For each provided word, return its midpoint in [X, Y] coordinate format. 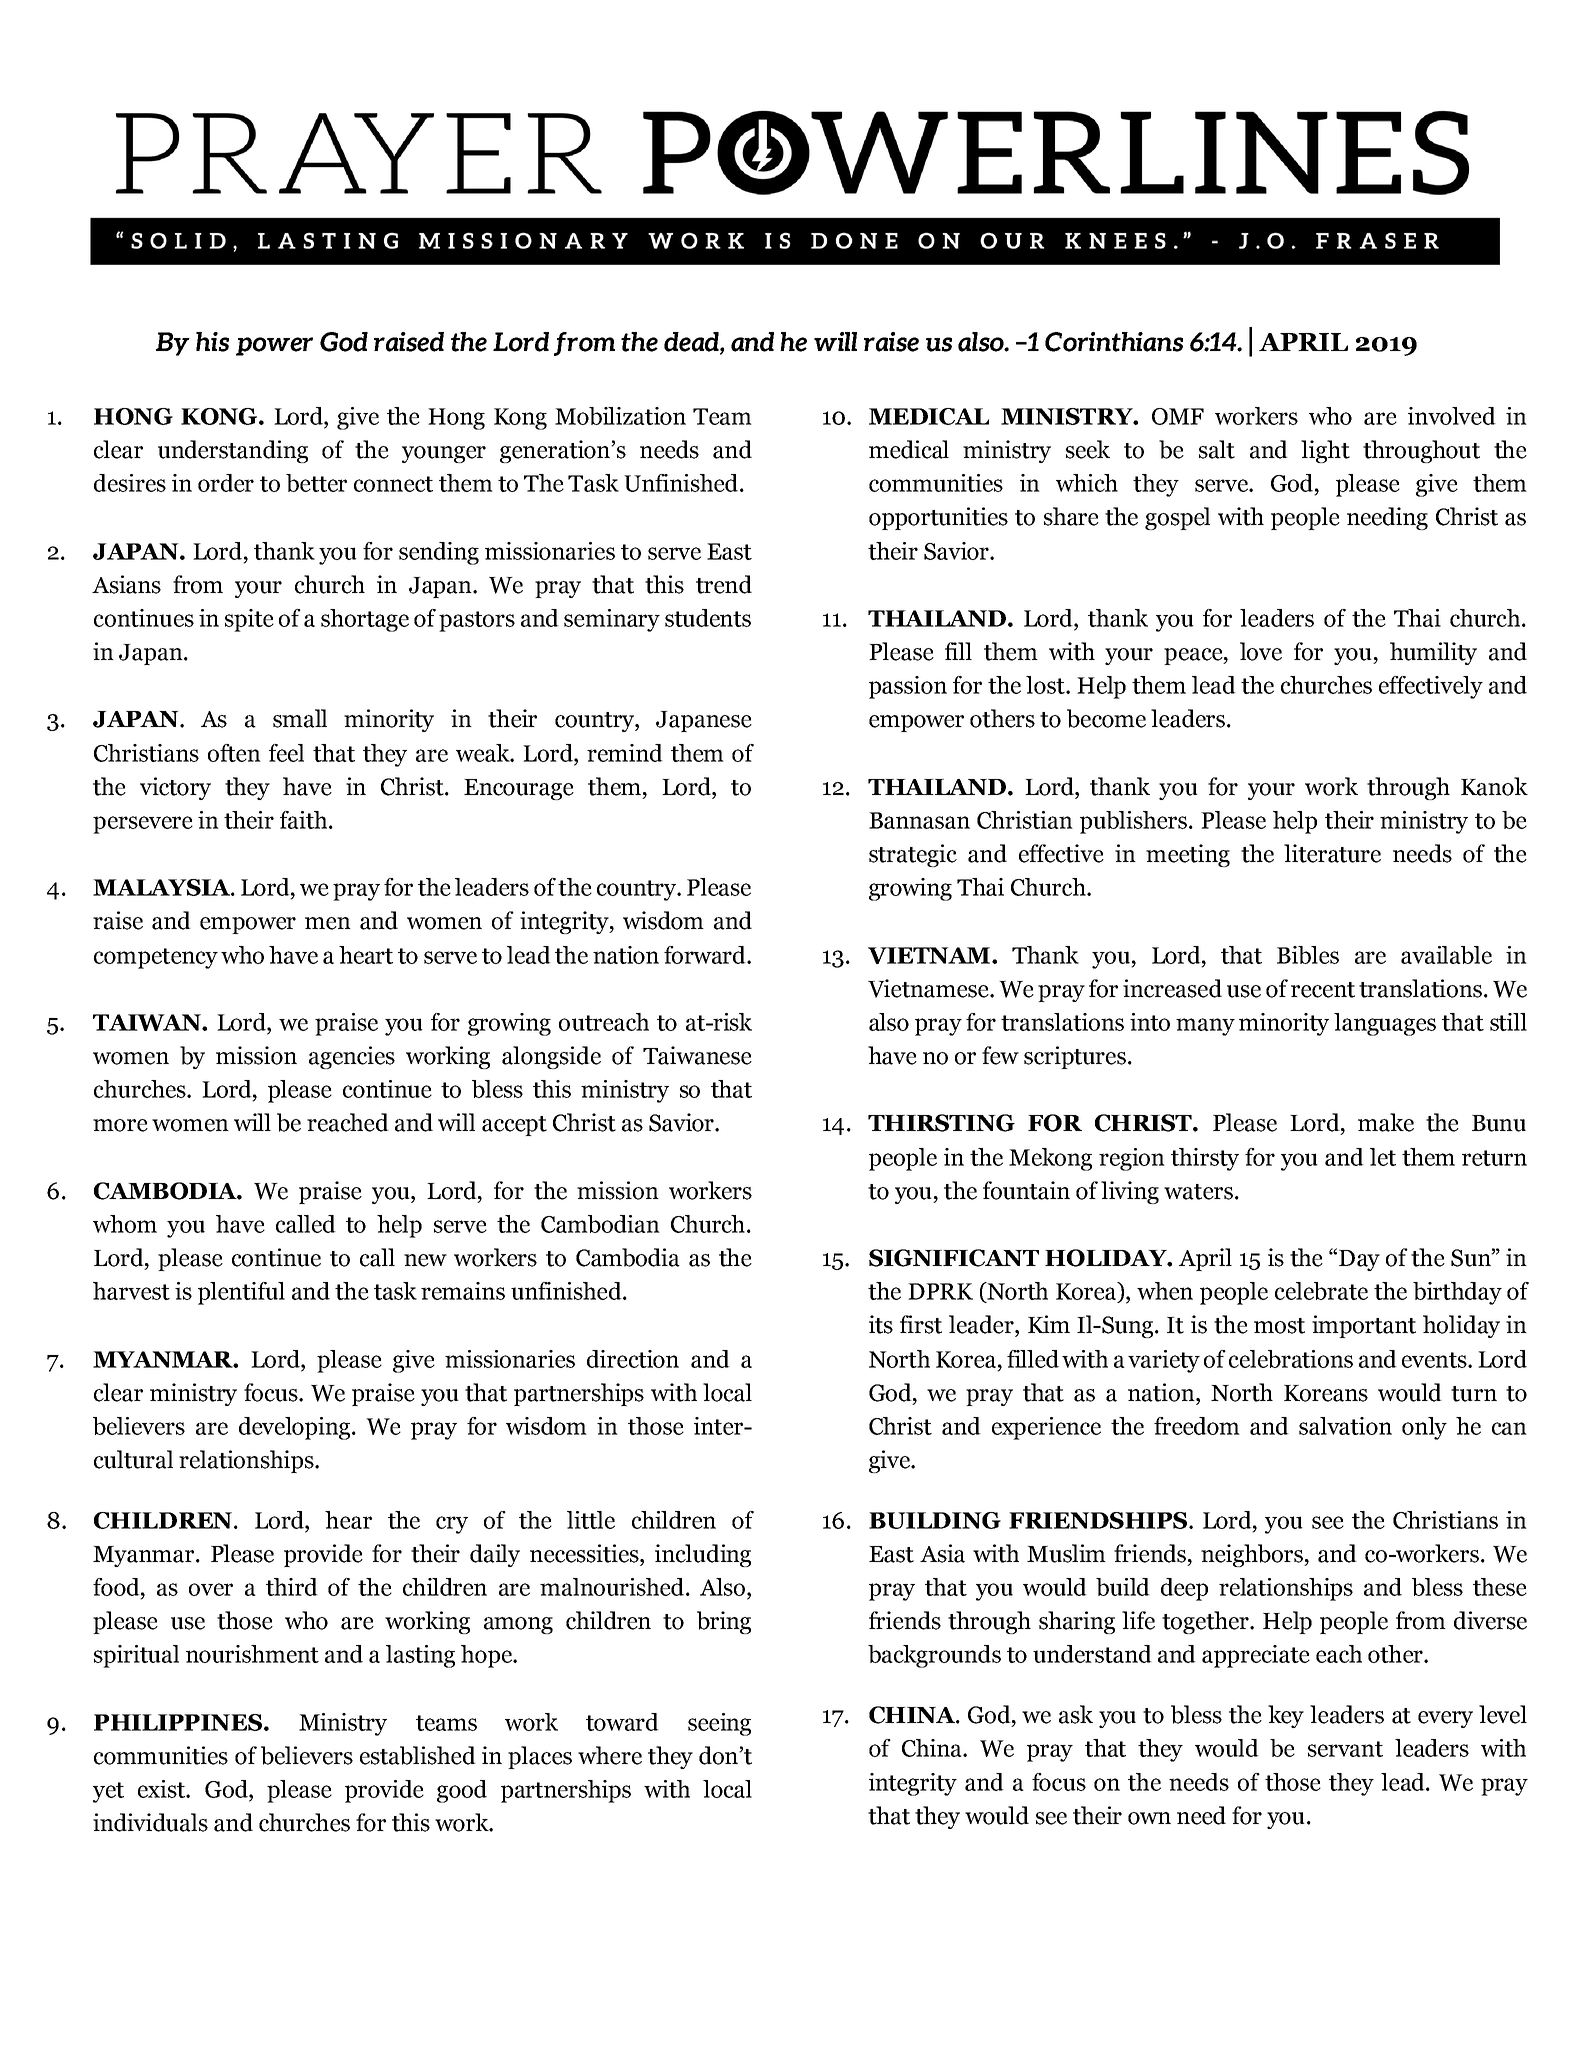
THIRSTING [941, 1123]
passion [908, 687]
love [1261, 651]
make [1386, 1122]
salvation [1345, 1426]
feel [286, 753]
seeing [719, 1724]
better [316, 483]
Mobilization [620, 416]
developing [296, 1428]
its [881, 1324]
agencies [352, 1057]
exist [162, 1789]
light [1325, 451]
